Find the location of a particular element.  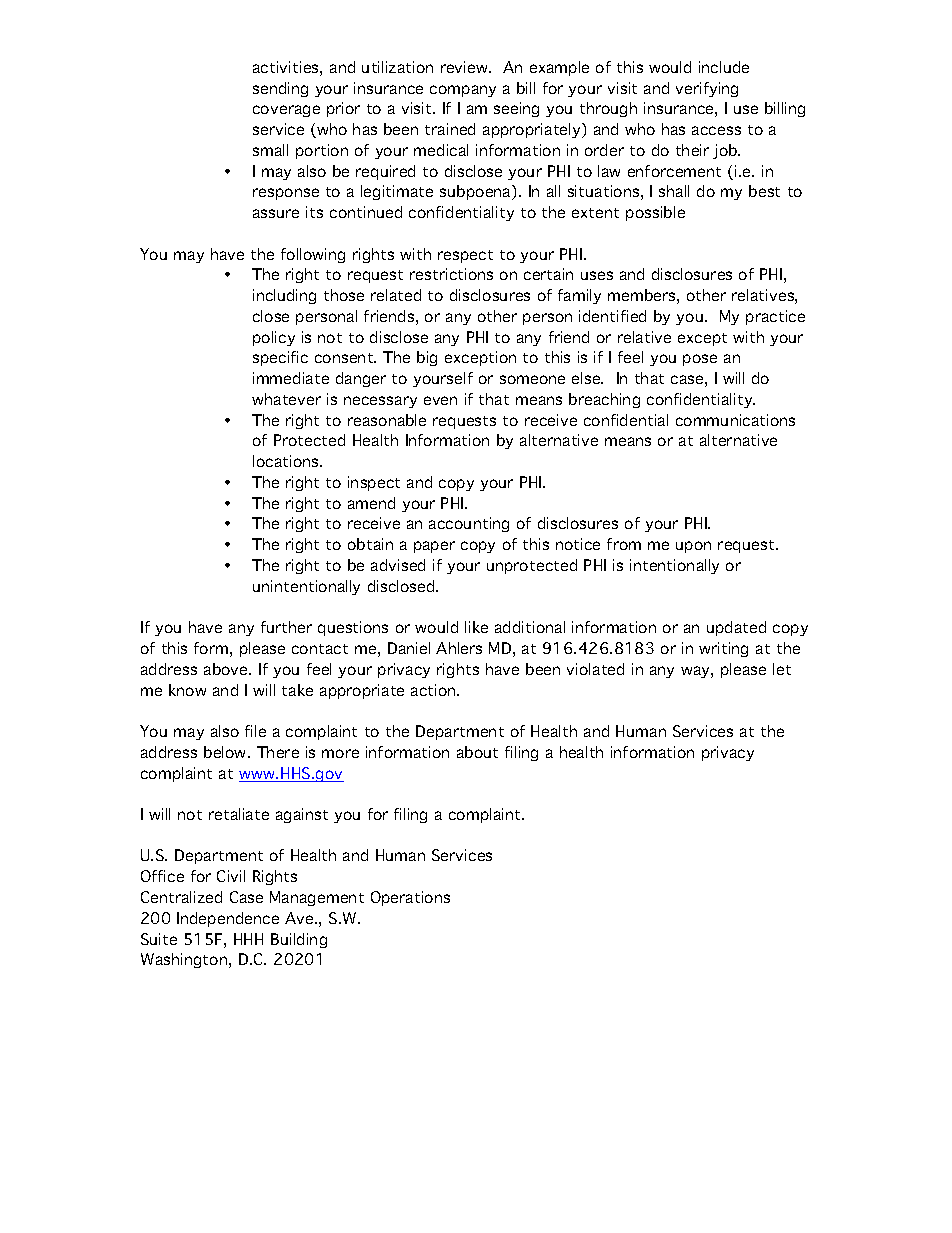

Operations is located at coordinates (410, 898).
